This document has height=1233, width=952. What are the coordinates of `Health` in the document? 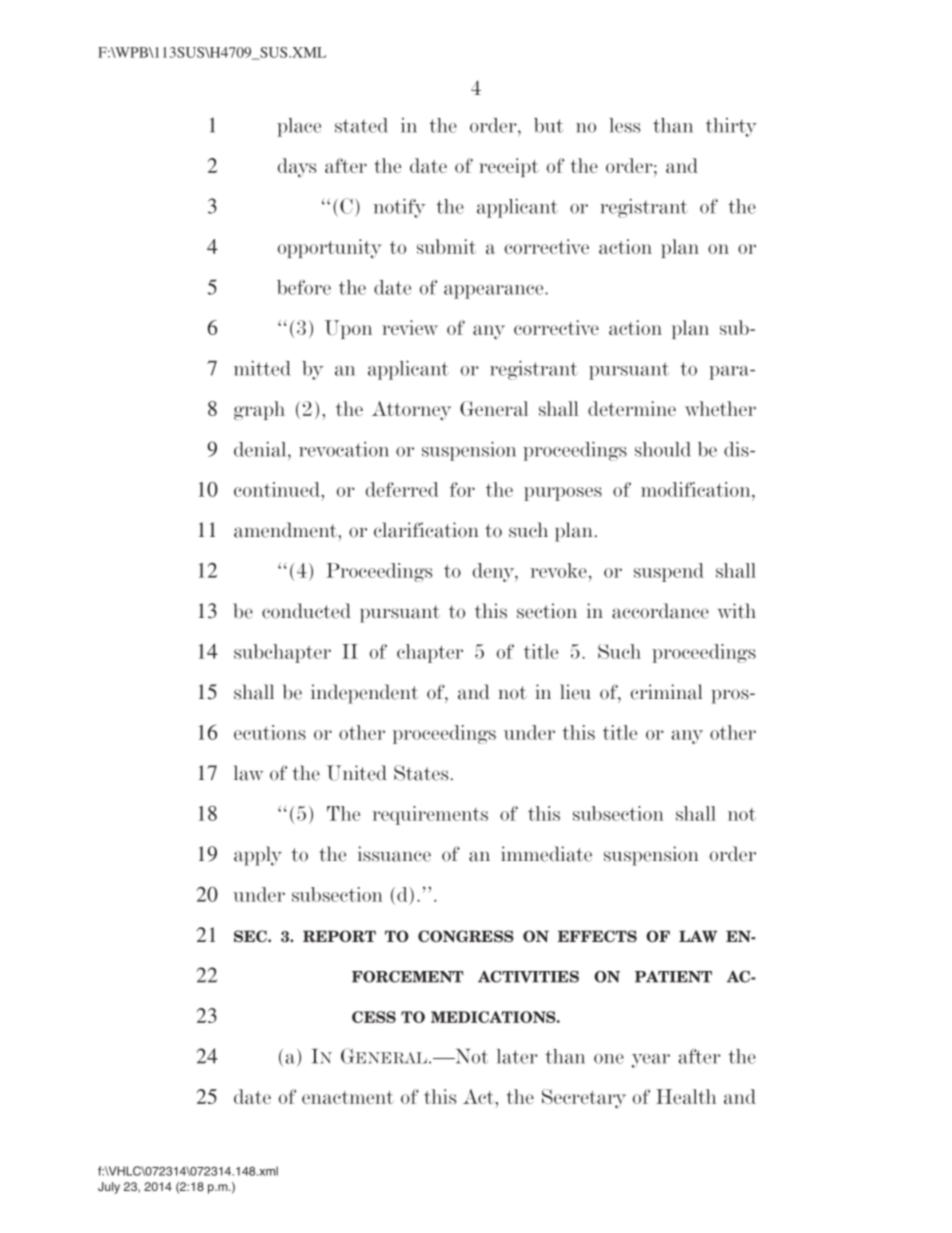 It's located at (686, 1096).
